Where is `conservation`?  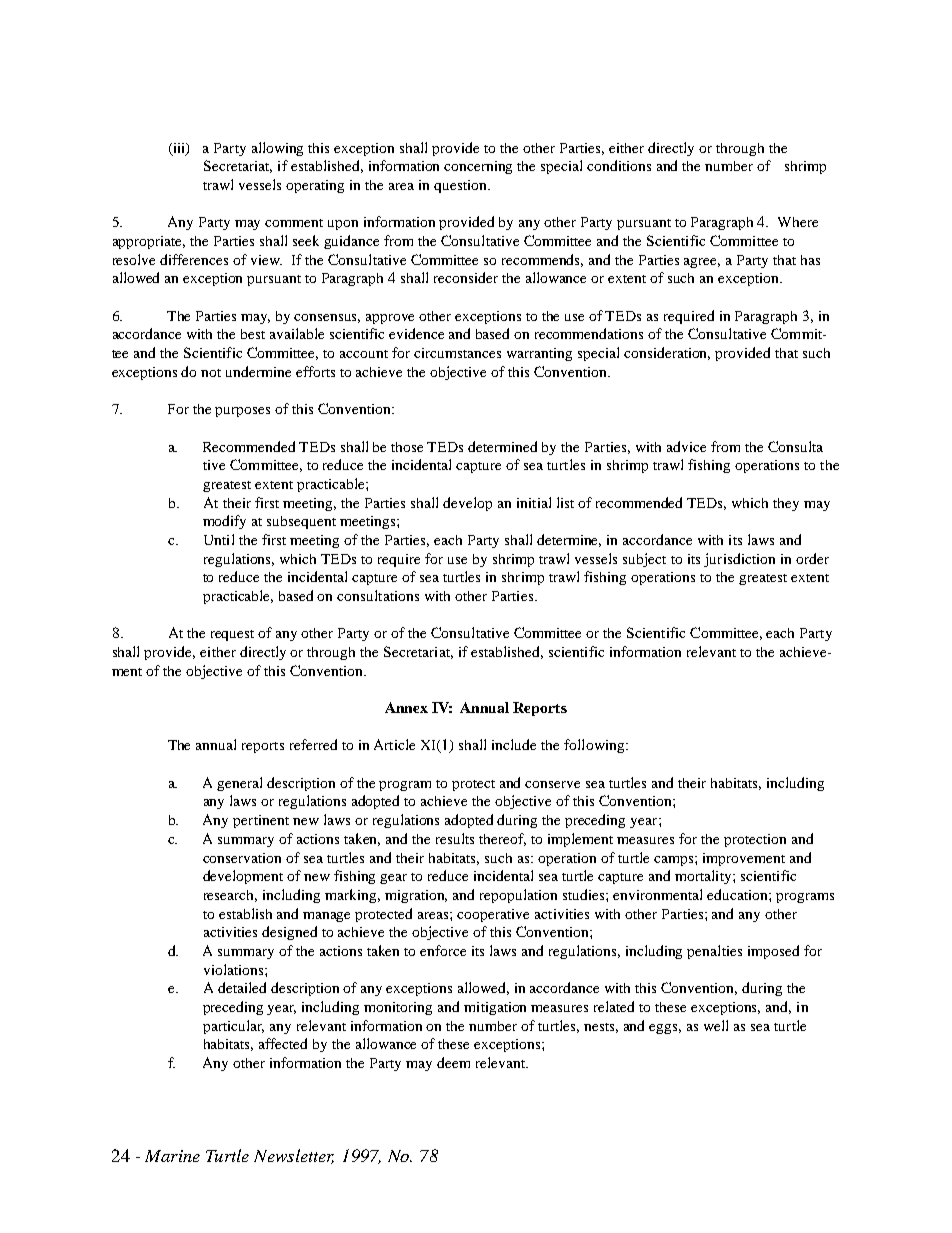 conservation is located at coordinates (242, 858).
